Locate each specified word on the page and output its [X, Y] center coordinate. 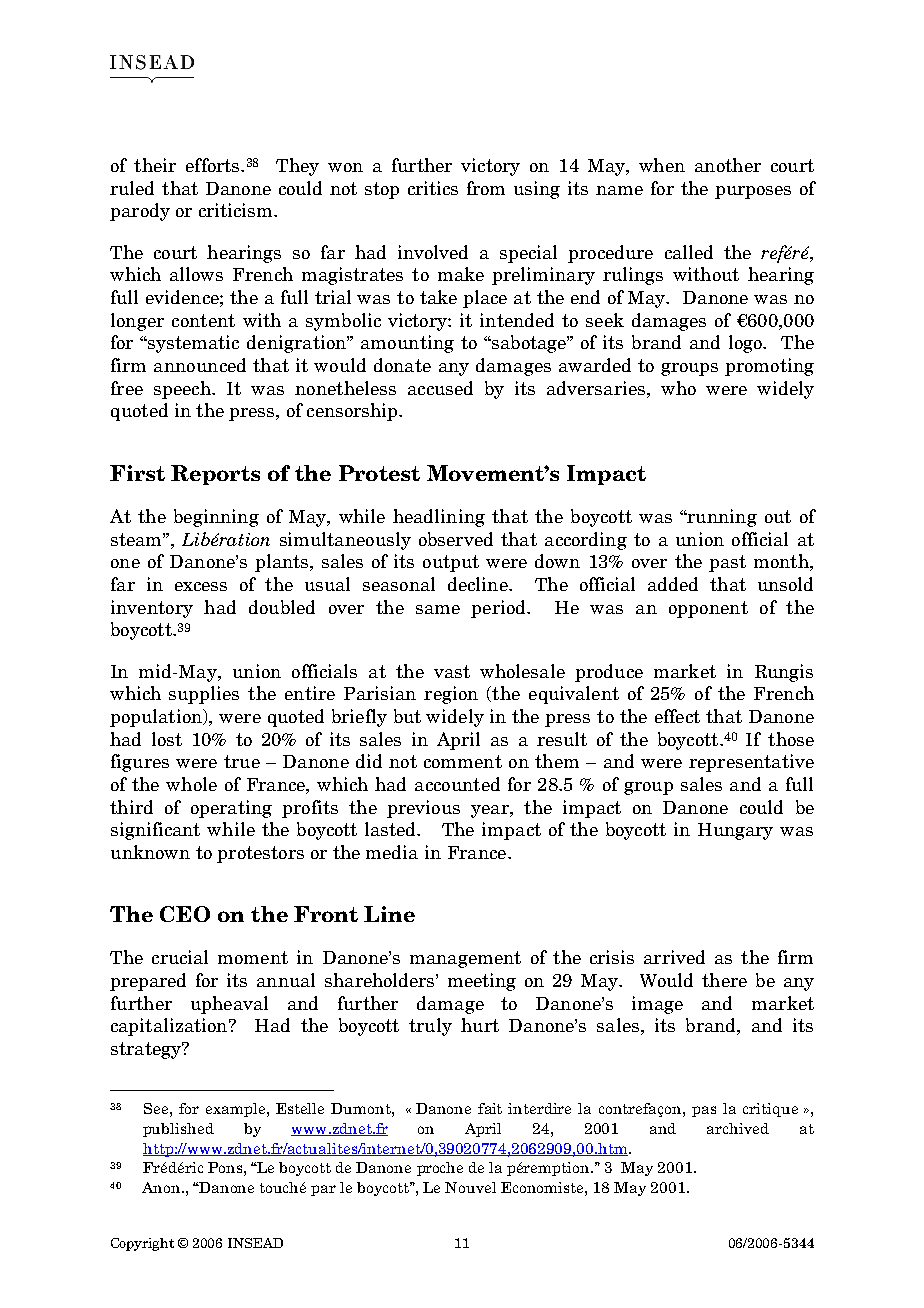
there [724, 980]
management [465, 959]
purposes [753, 192]
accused [440, 388]
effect [677, 716]
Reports [215, 475]
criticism [237, 210]
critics [433, 188]
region [451, 695]
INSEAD [255, 1243]
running [721, 518]
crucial [180, 957]
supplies [204, 695]
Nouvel [470, 1187]
